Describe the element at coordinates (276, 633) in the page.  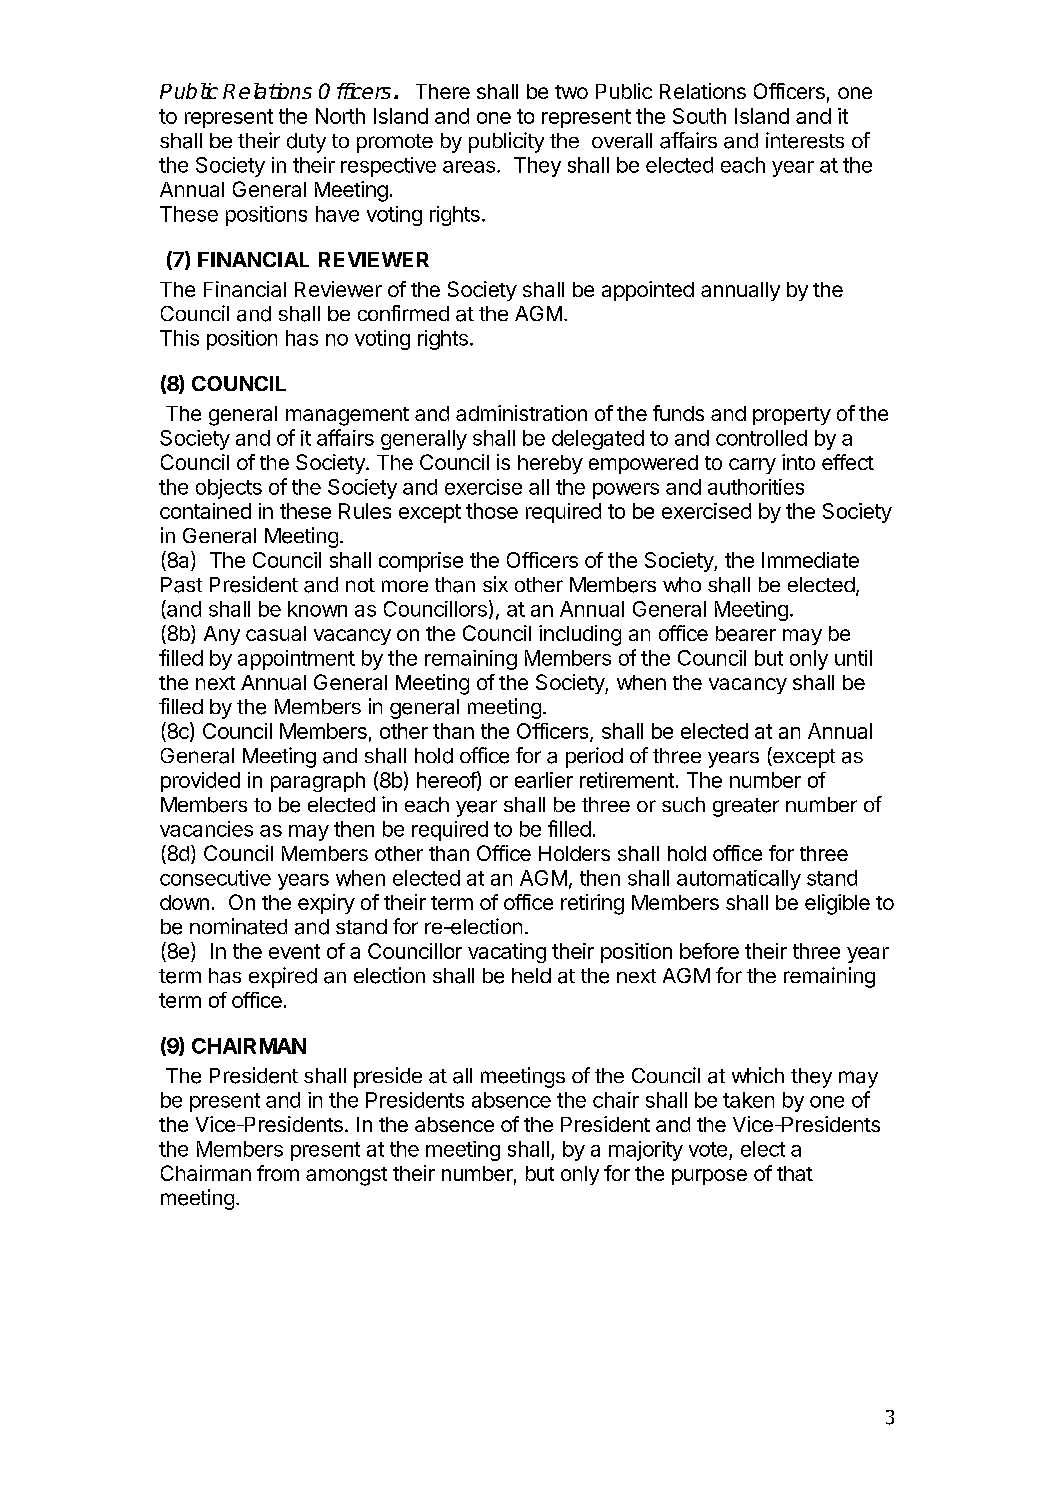
I see `casual` at that location.
